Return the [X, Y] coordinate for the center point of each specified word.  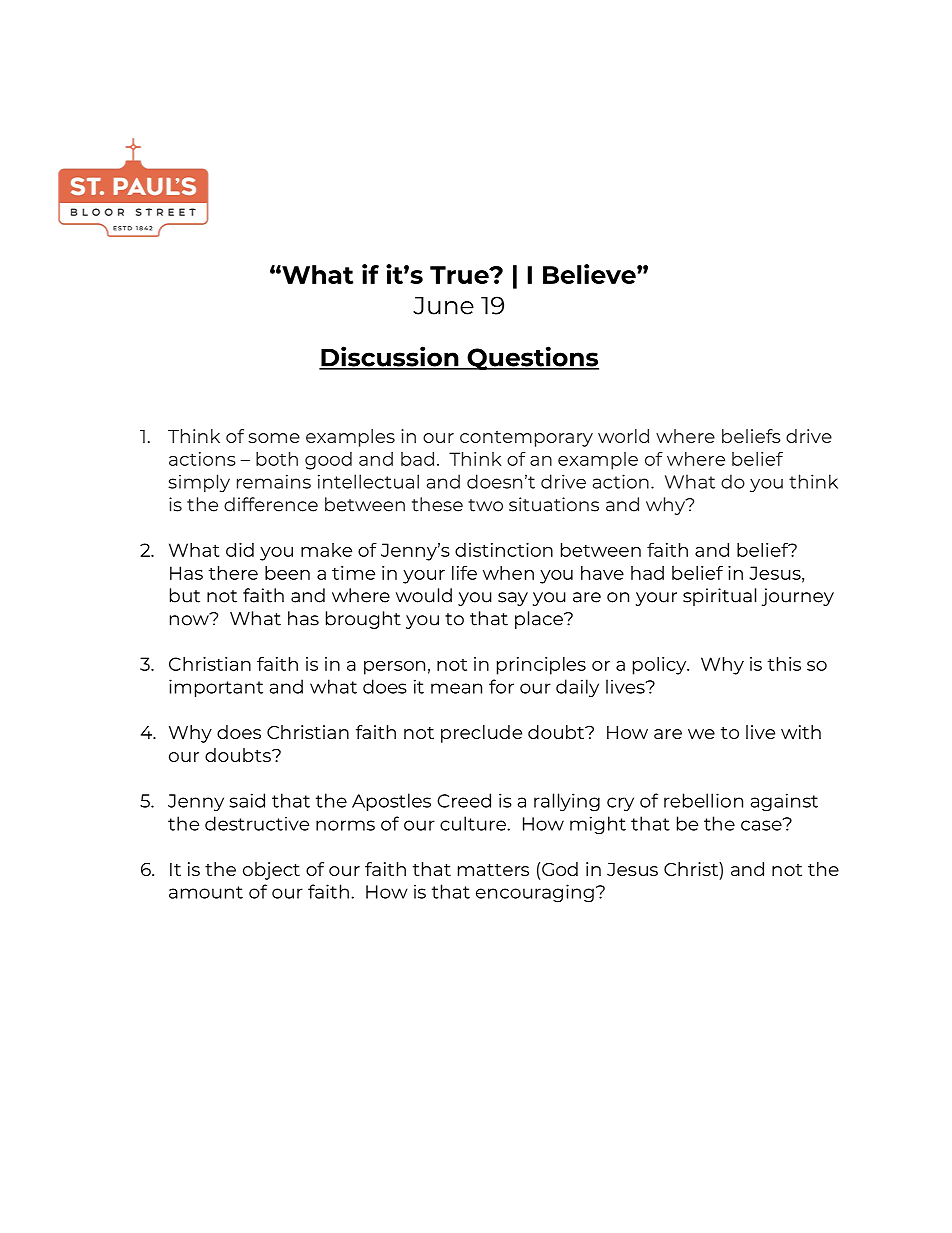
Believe [590, 274]
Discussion [390, 357]
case [762, 824]
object [271, 871]
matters [493, 870]
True [460, 275]
